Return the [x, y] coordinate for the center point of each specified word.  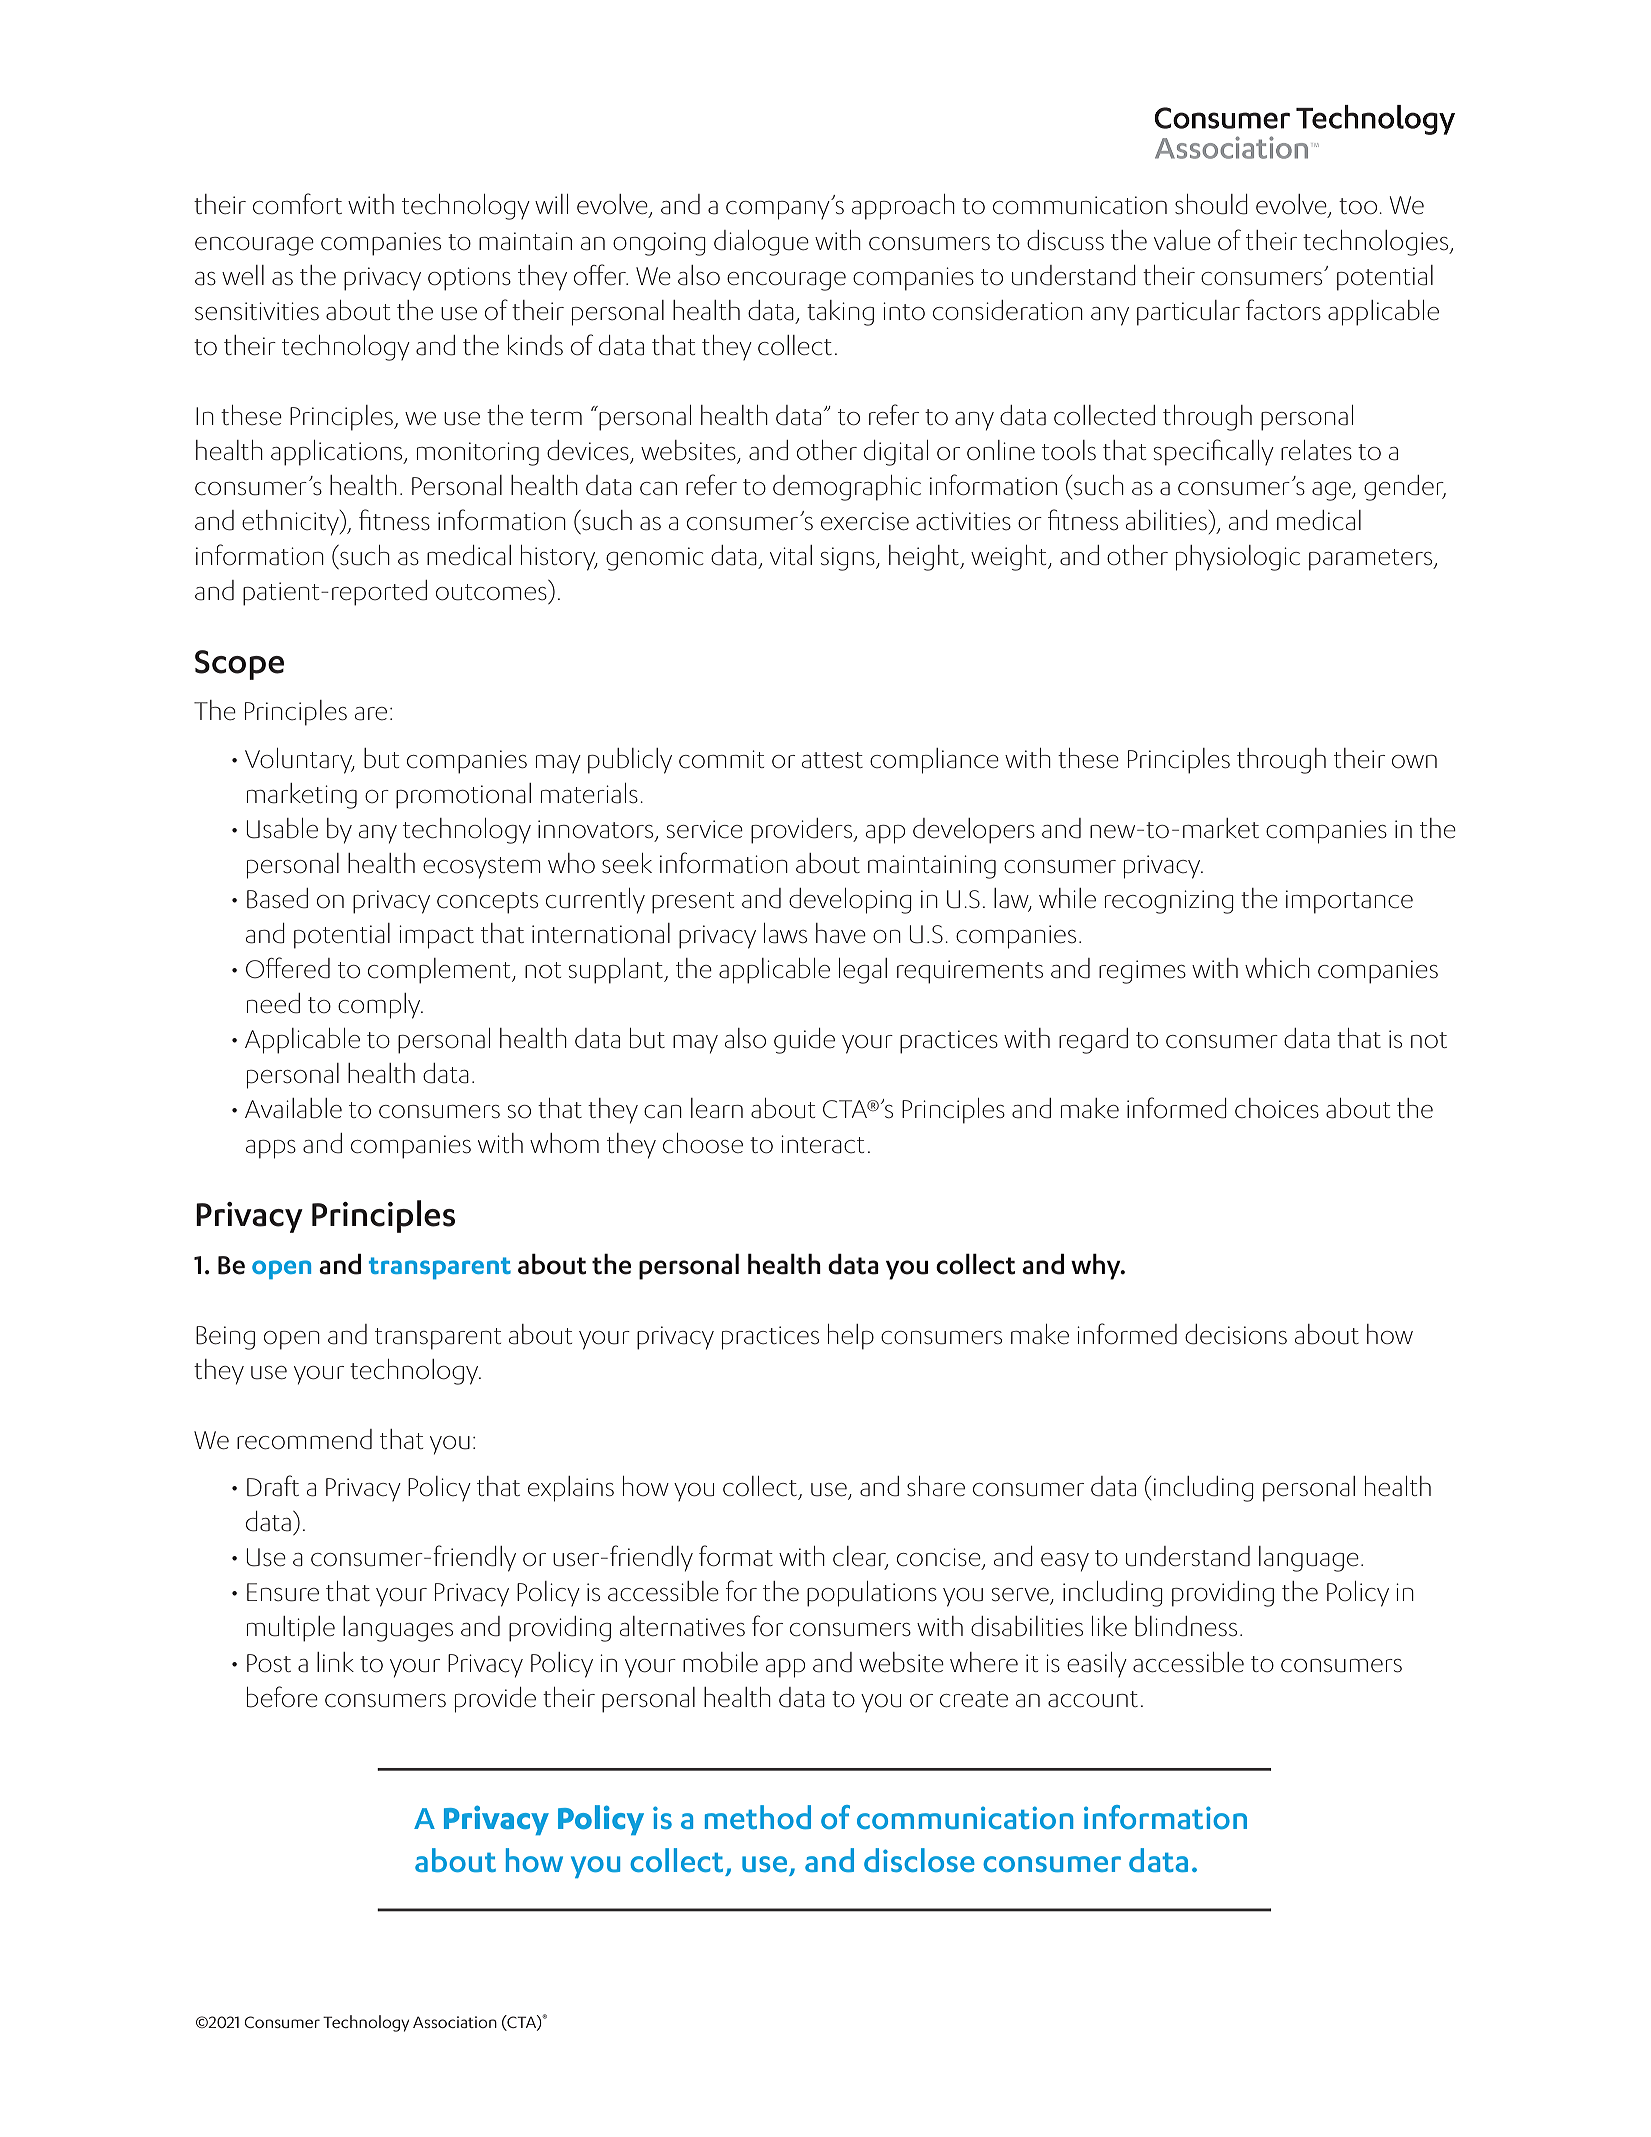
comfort [297, 204]
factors [1283, 310]
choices [1277, 1108]
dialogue [761, 243]
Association [455, 2022]
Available [293, 1108]
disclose [919, 1860]
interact [822, 1144]
